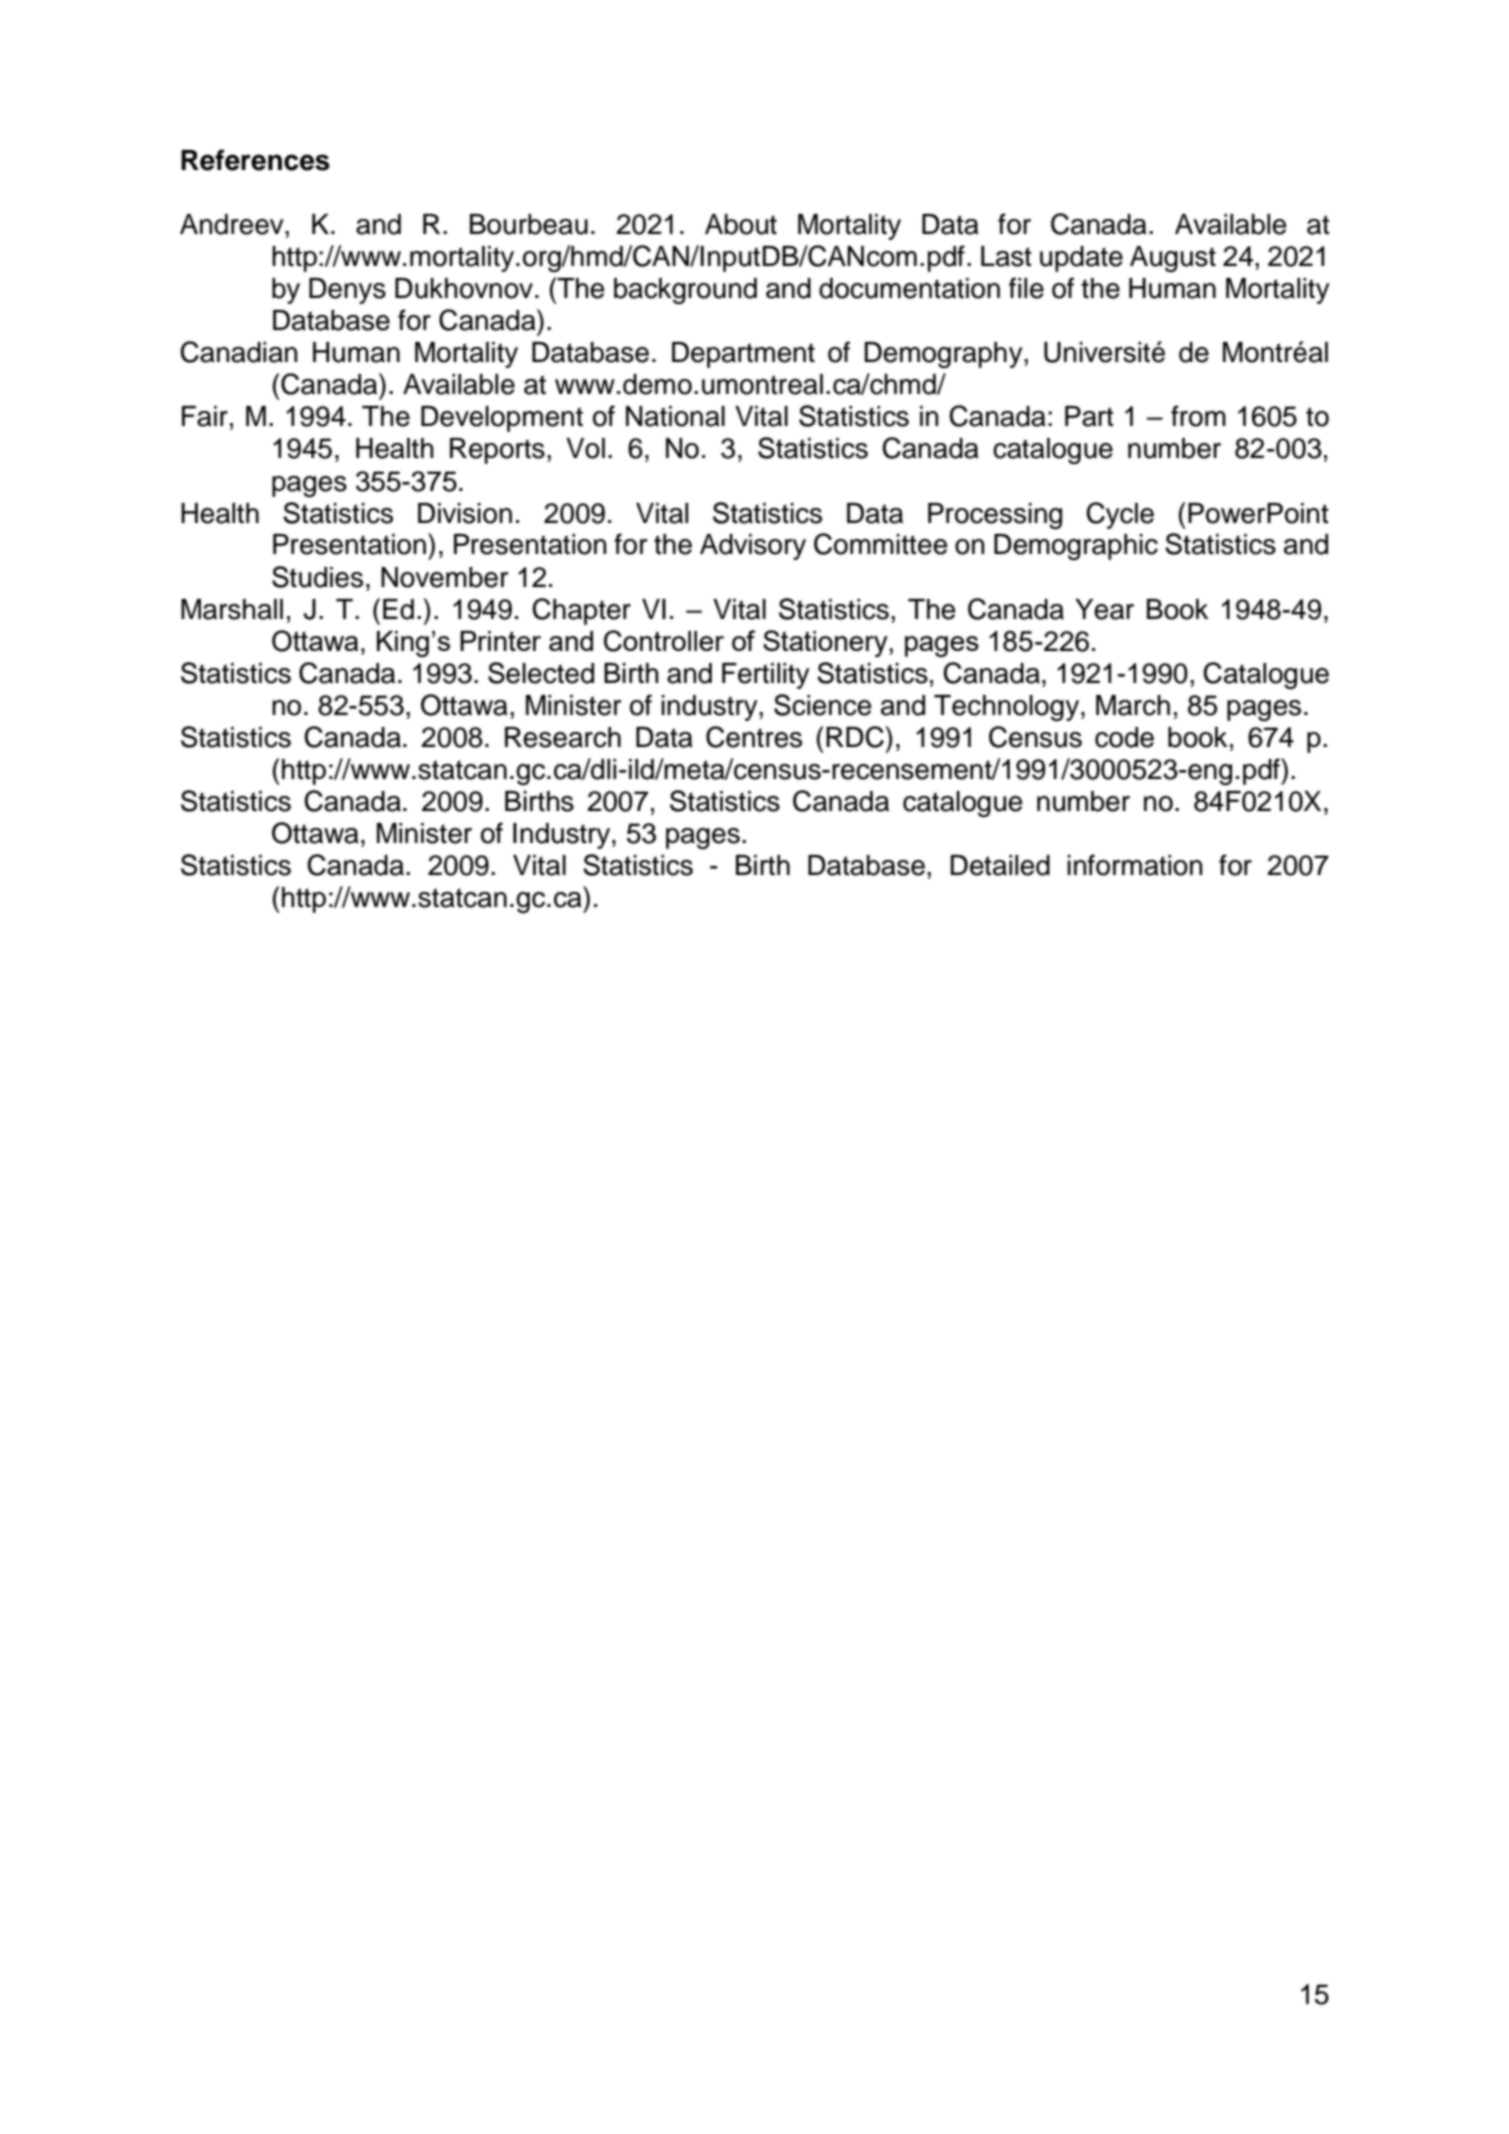 The height and width of the screenshot is (2134, 1509). Describe the element at coordinates (741, 224) in the screenshot. I see `About` at that location.
